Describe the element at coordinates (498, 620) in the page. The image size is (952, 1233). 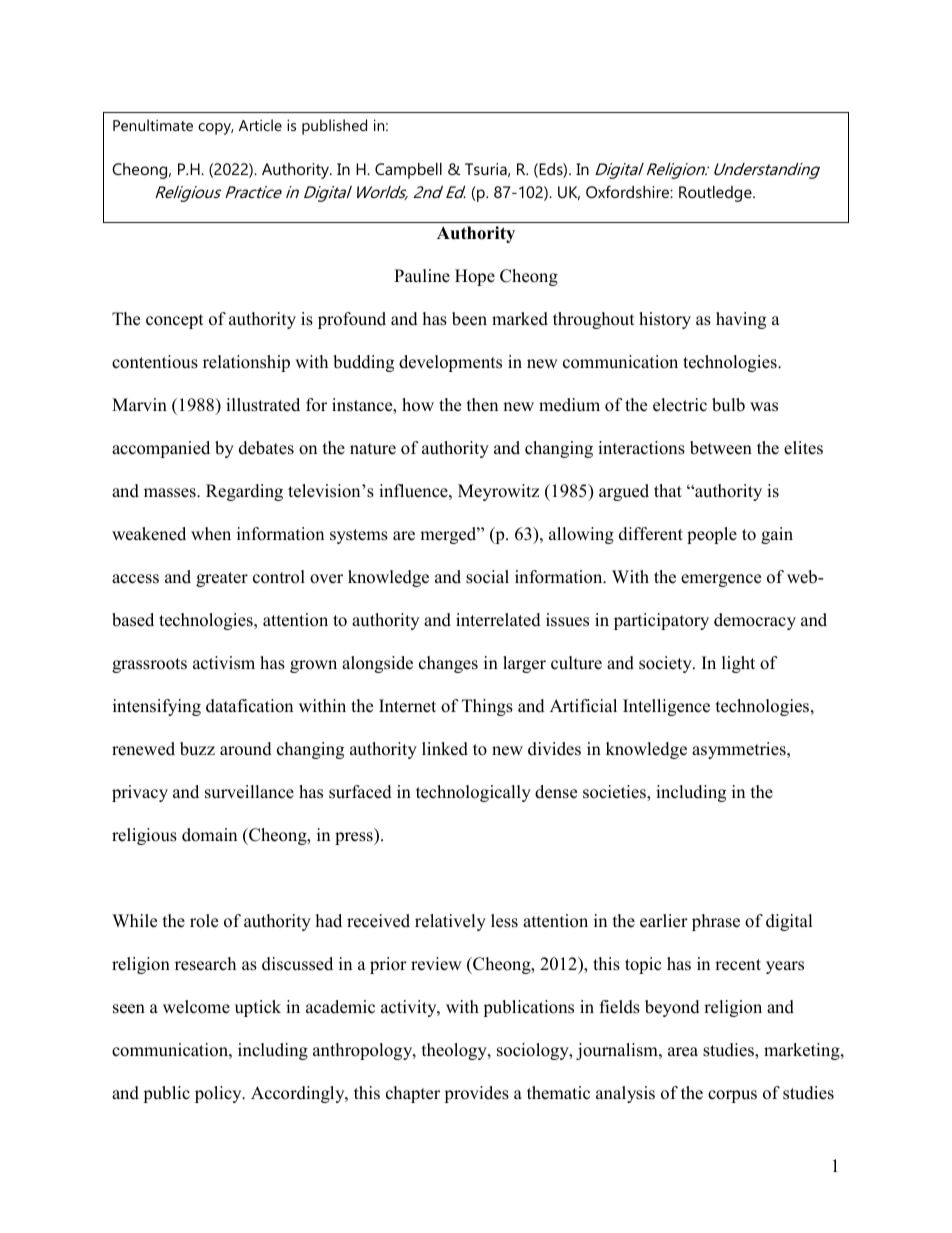
I see `interrelated` at that location.
